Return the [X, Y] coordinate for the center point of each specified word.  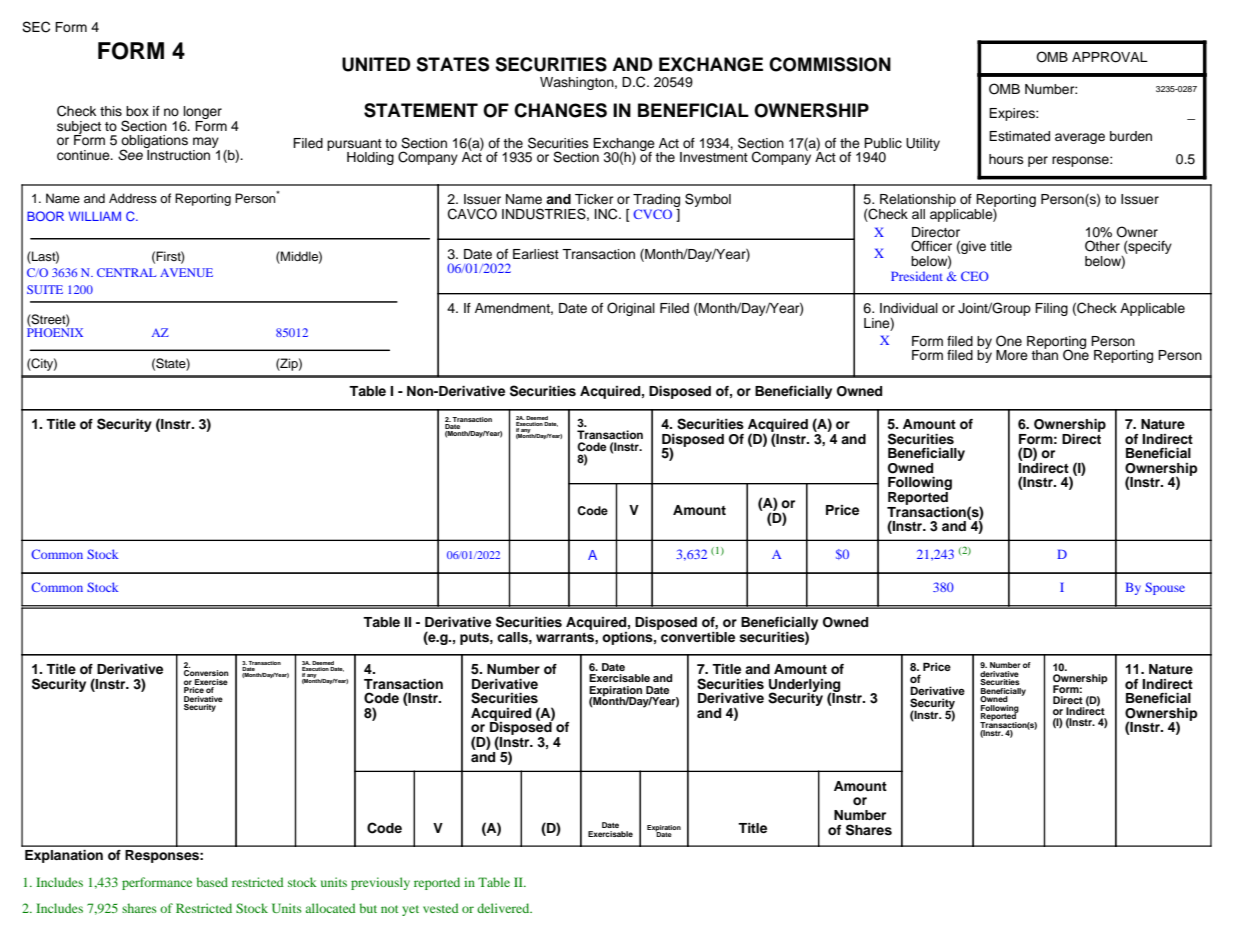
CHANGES [560, 110]
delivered [504, 908]
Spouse [1165, 588]
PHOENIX [55, 331]
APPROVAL [1110, 57]
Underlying [805, 686]
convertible [697, 635]
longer [201, 114]
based [212, 882]
